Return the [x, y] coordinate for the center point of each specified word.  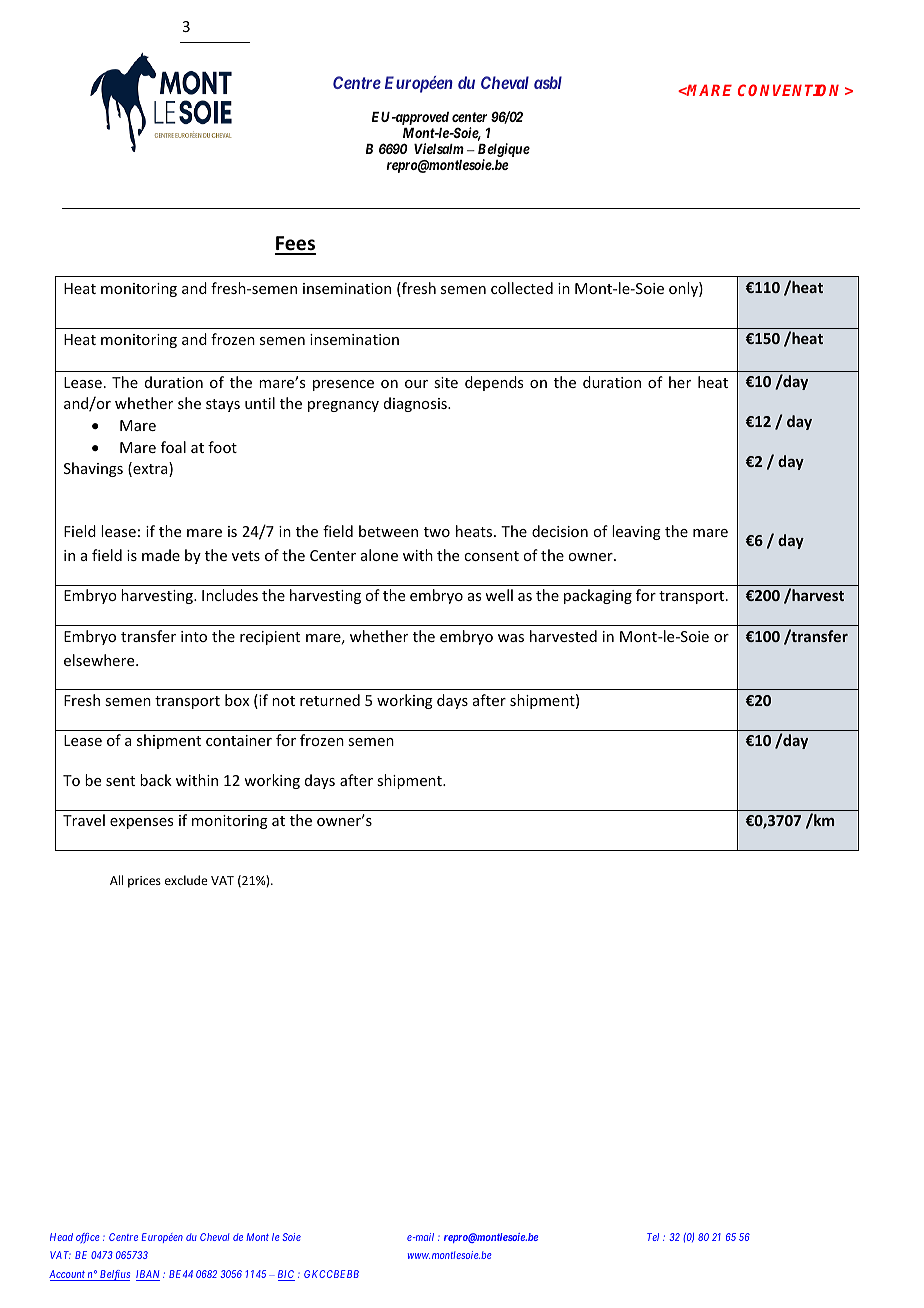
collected [522, 288]
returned [330, 700]
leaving [636, 532]
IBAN [148, 1275]
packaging [598, 596]
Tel [653, 1237]
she [189, 403]
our [416, 384]
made [161, 555]
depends [494, 383]
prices [144, 882]
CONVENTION [788, 90]
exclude [186, 880]
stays [223, 405]
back [156, 780]
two [437, 532]
